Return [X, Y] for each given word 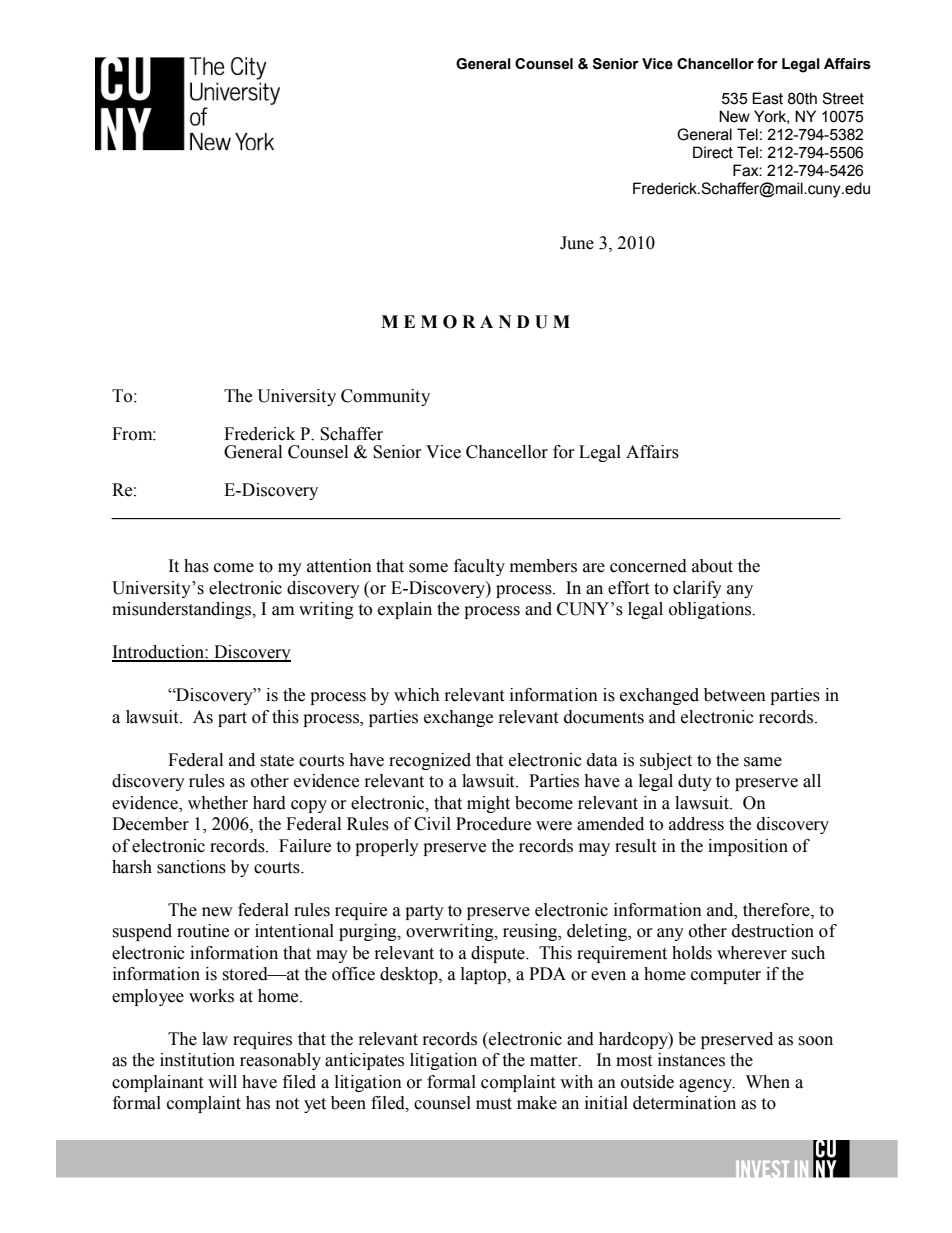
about [712, 566]
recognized [430, 761]
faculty [479, 567]
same [763, 762]
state [277, 761]
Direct [713, 152]
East [767, 98]
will [222, 1081]
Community [385, 397]
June [577, 243]
